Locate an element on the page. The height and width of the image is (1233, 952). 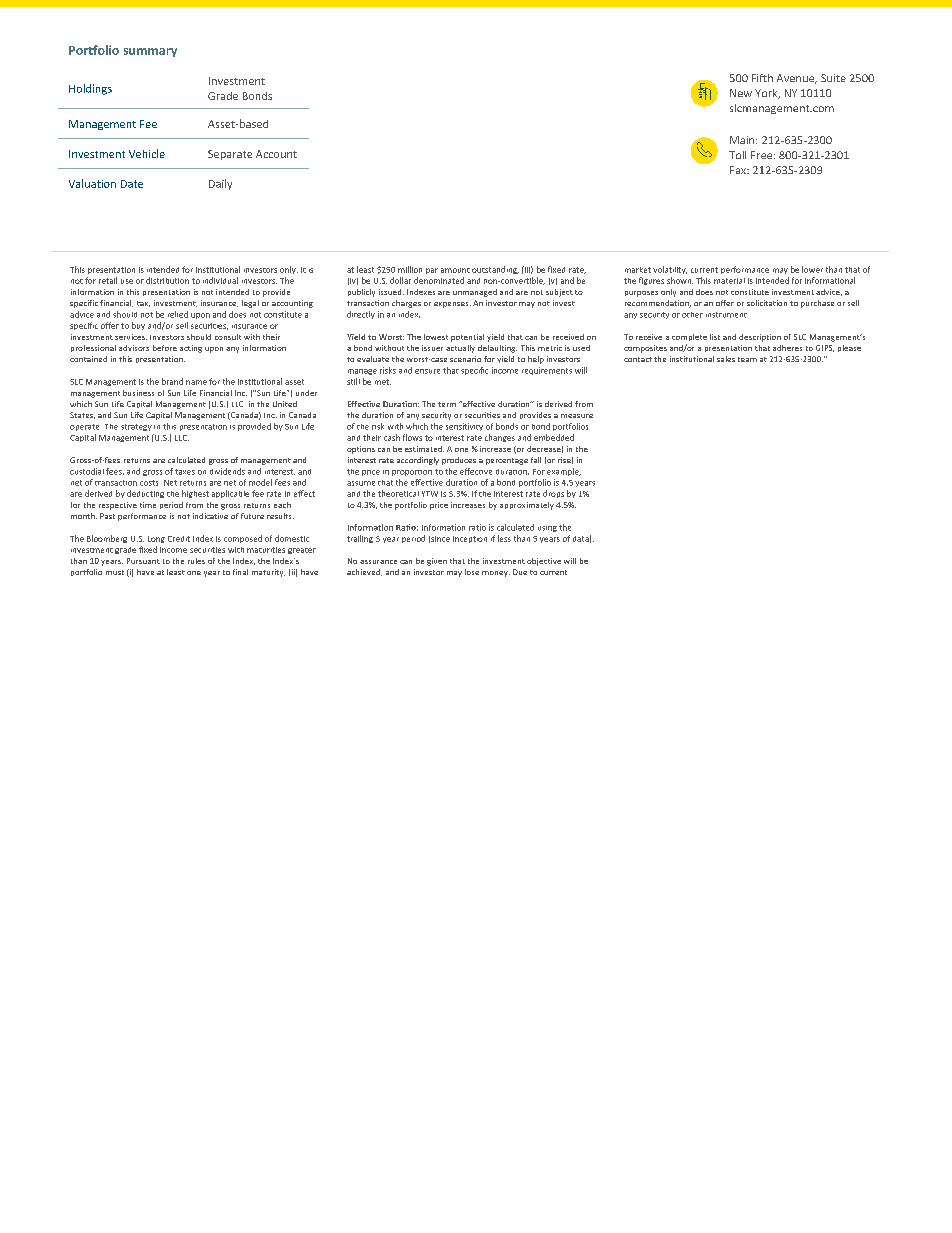
scenario is located at coordinates (465, 359).
